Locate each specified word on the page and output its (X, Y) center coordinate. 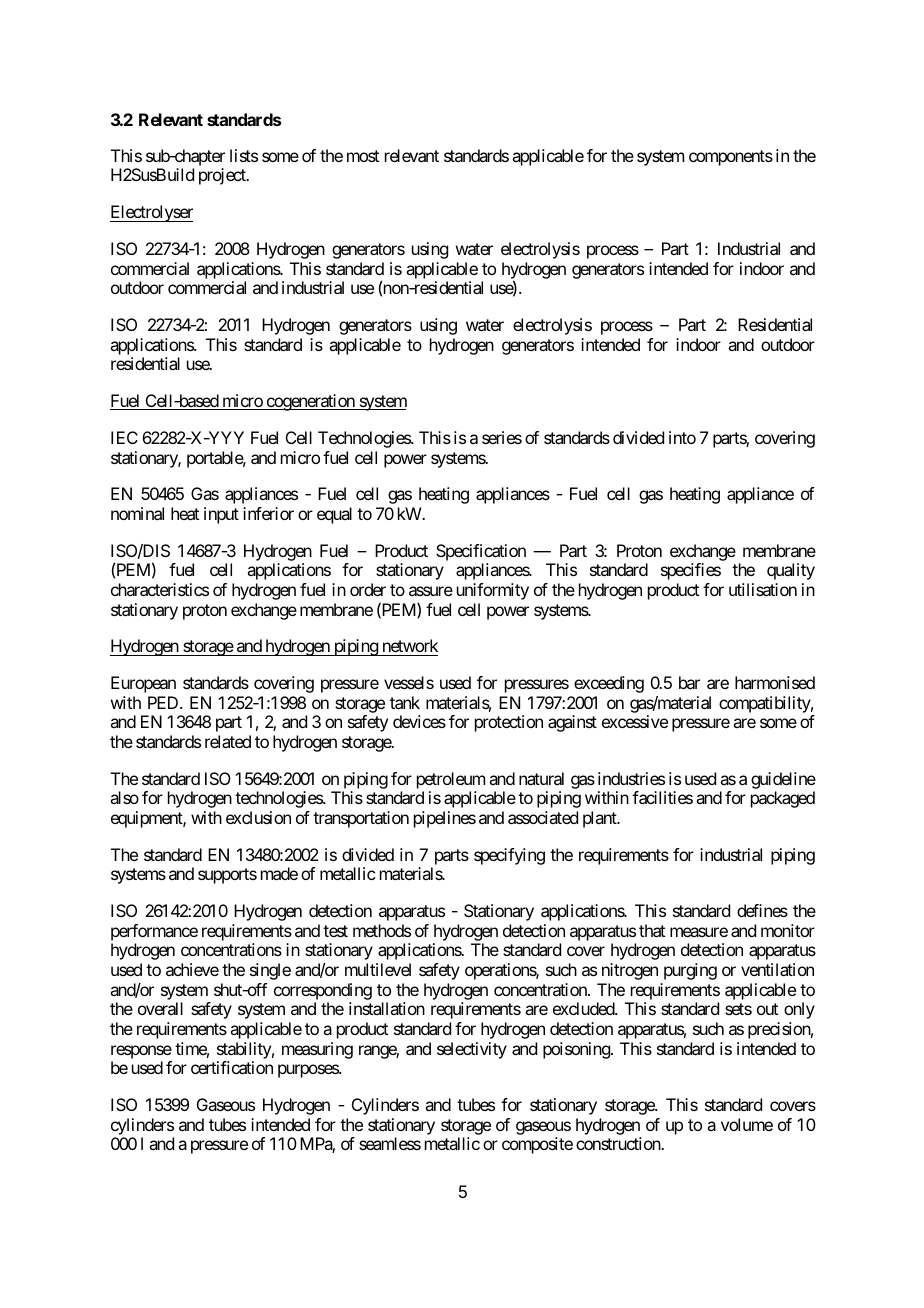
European (143, 684)
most (363, 156)
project (223, 176)
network (409, 647)
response (141, 1052)
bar (689, 682)
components (731, 158)
